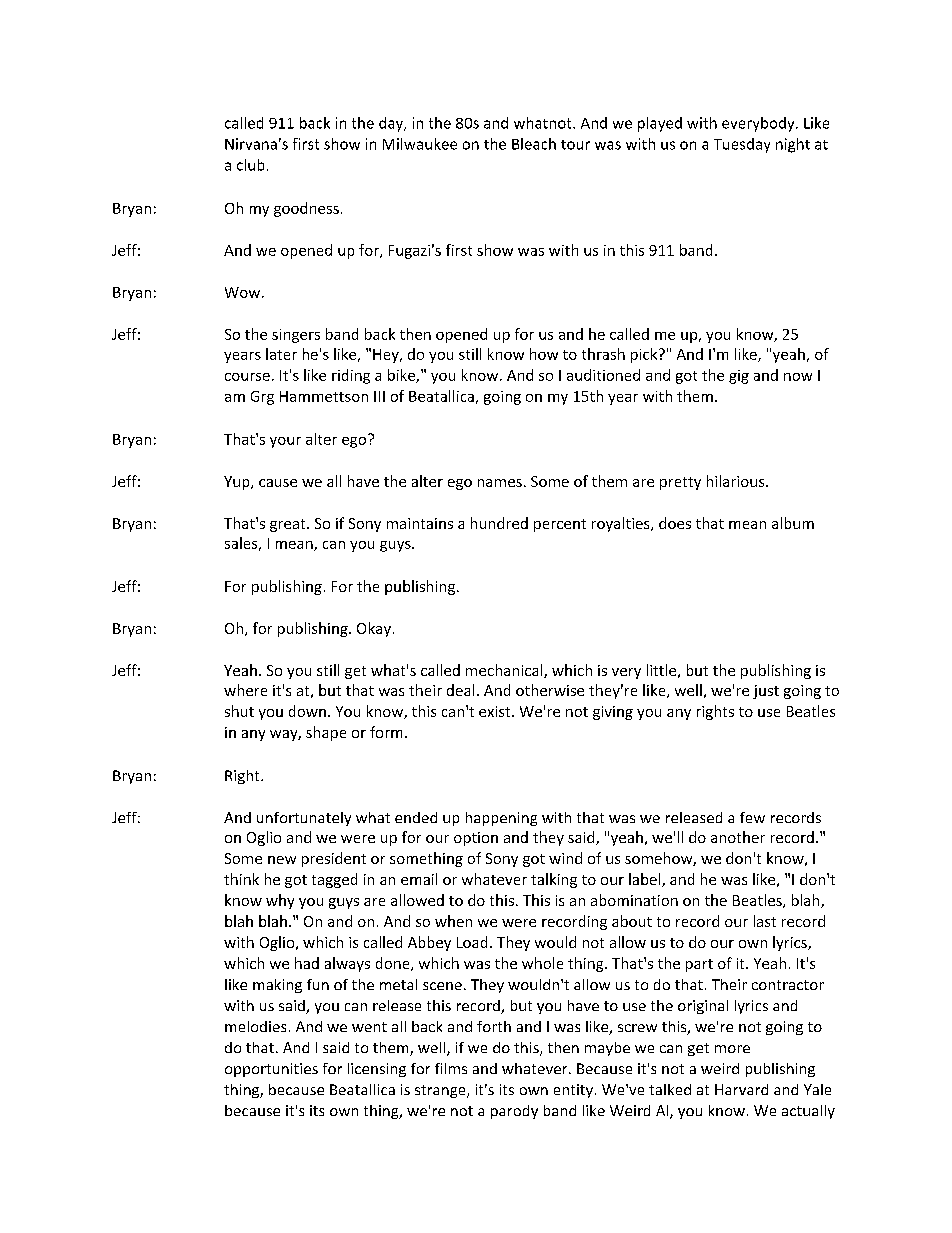  What do you see at coordinates (374, 629) in the screenshot?
I see `Okay` at bounding box center [374, 629].
